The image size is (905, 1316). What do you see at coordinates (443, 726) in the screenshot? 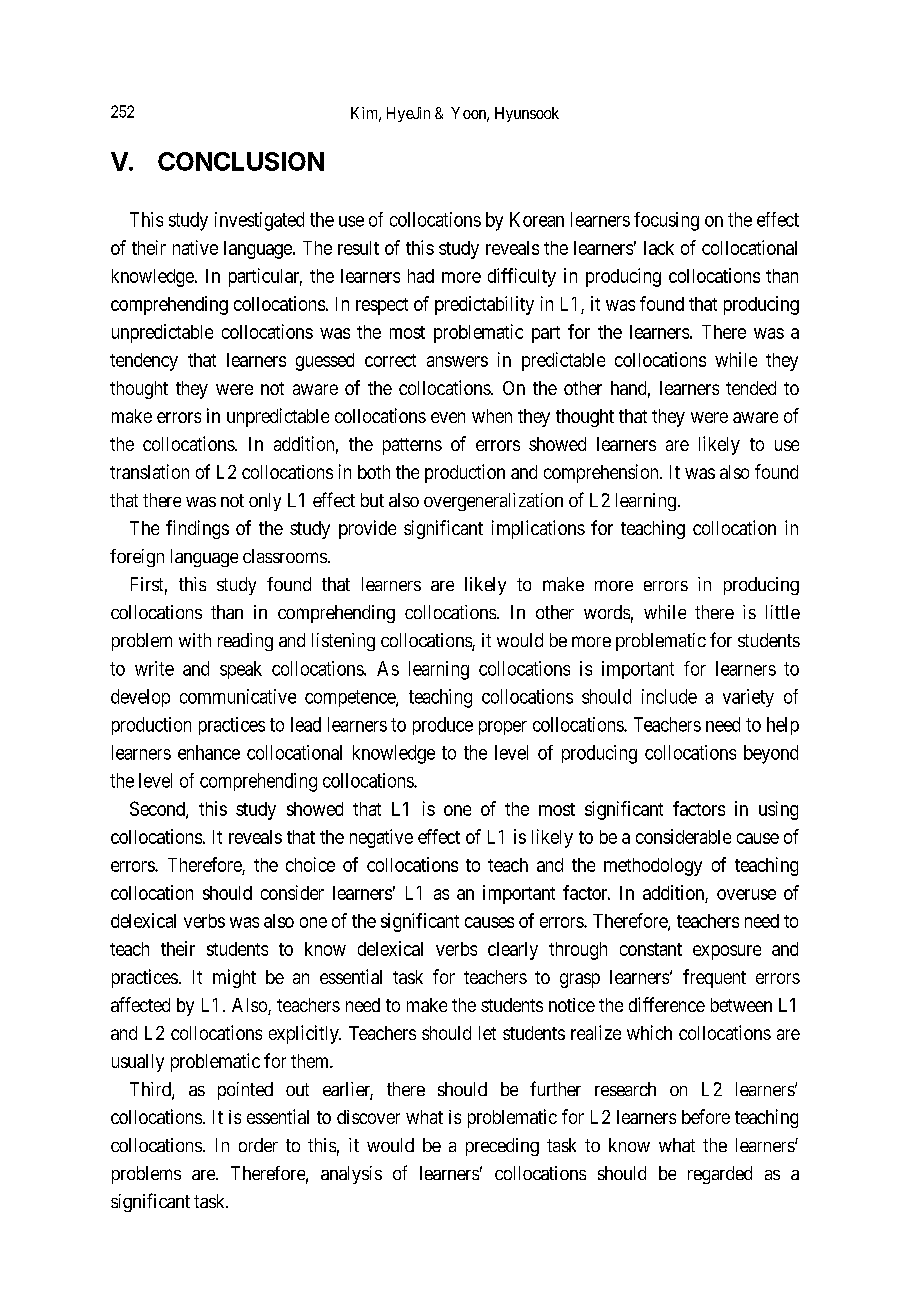
I see `produce` at bounding box center [443, 726].
